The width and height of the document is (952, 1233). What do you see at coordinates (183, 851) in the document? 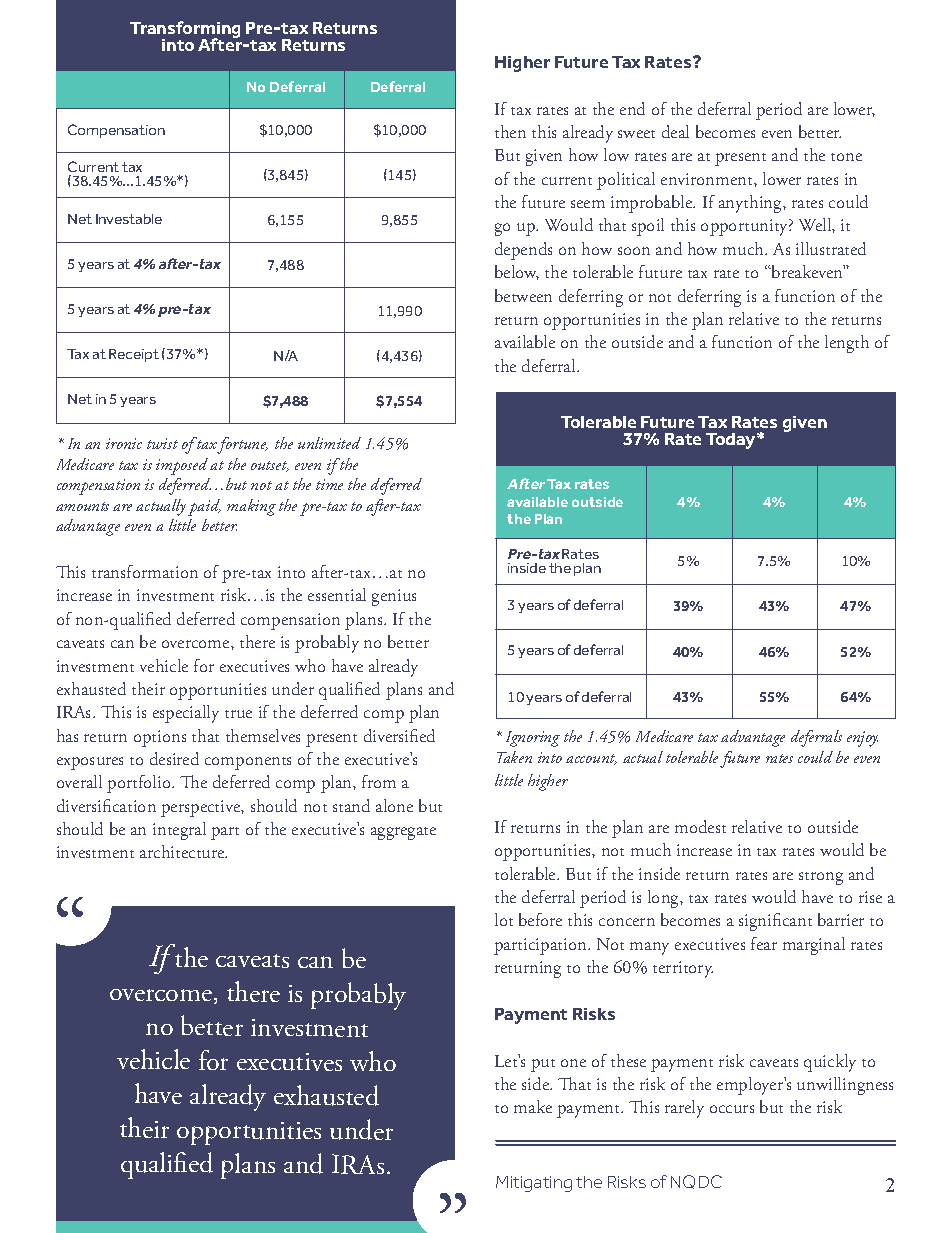
I see `architecture` at bounding box center [183, 851].
